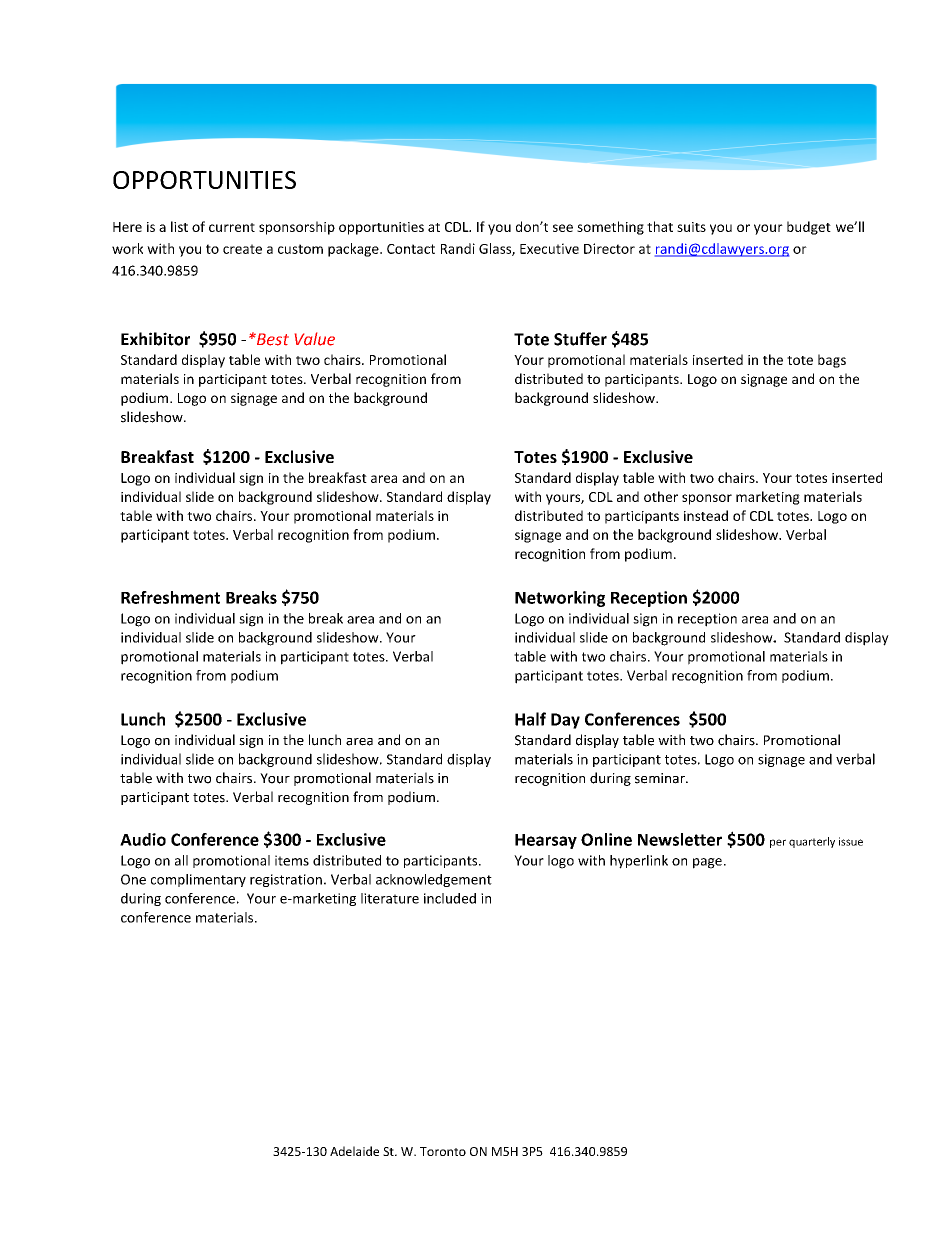  I want to click on all, so click(181, 860).
